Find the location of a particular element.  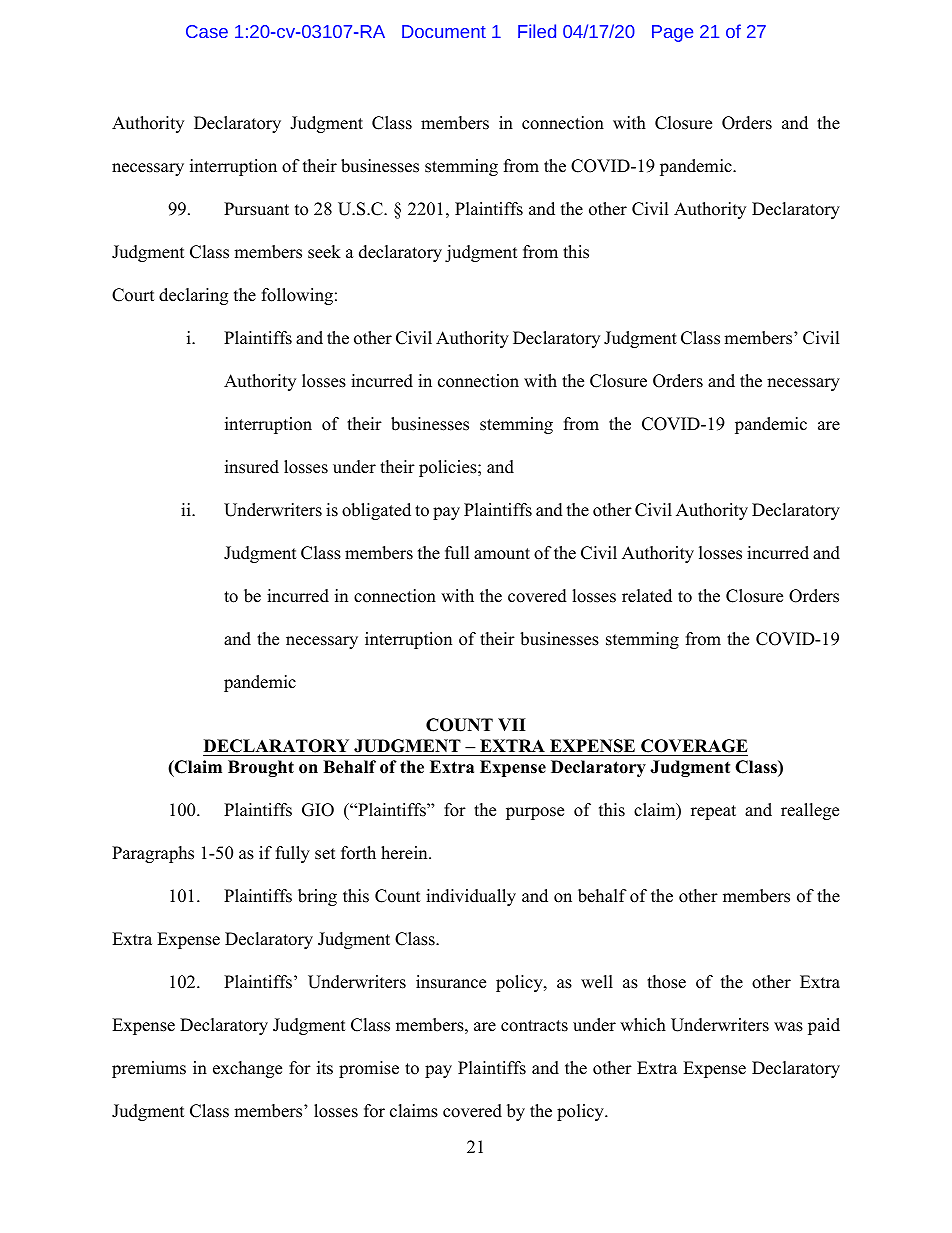

Document is located at coordinates (444, 31).
